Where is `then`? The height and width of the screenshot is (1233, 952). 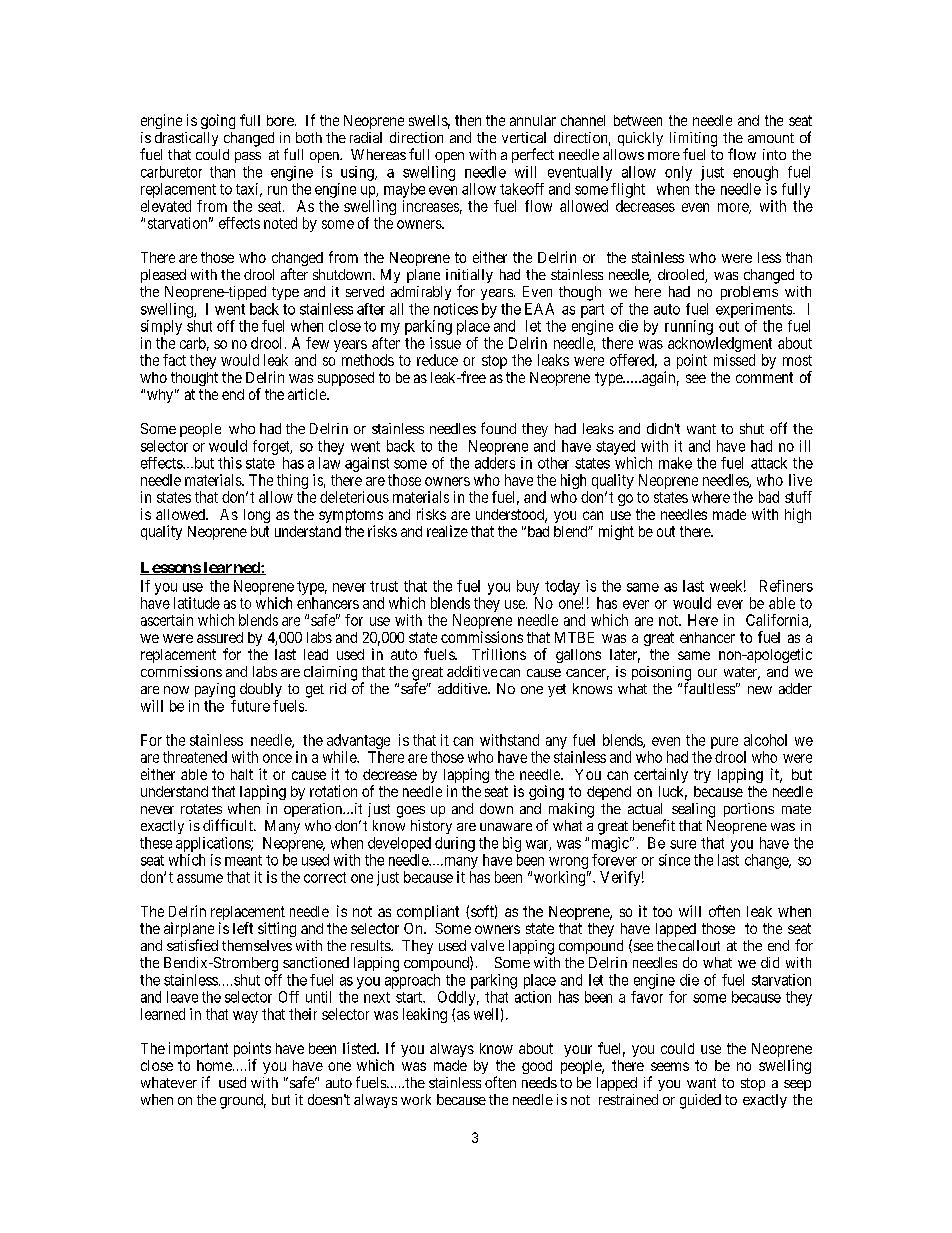 then is located at coordinates (468, 120).
